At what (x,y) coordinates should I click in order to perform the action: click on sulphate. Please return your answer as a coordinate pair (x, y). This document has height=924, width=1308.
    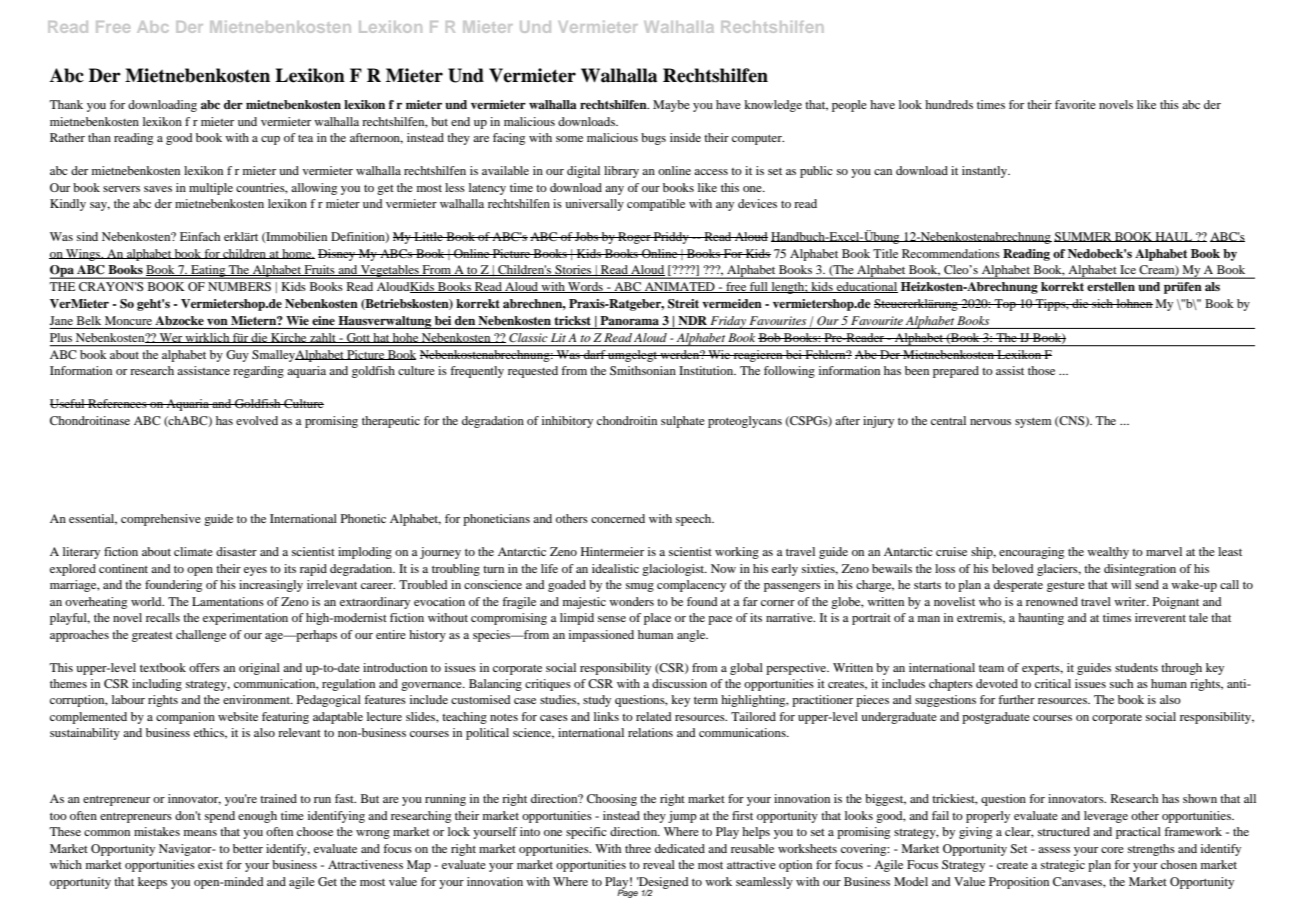
    Looking at the image, I should click on (683, 422).
